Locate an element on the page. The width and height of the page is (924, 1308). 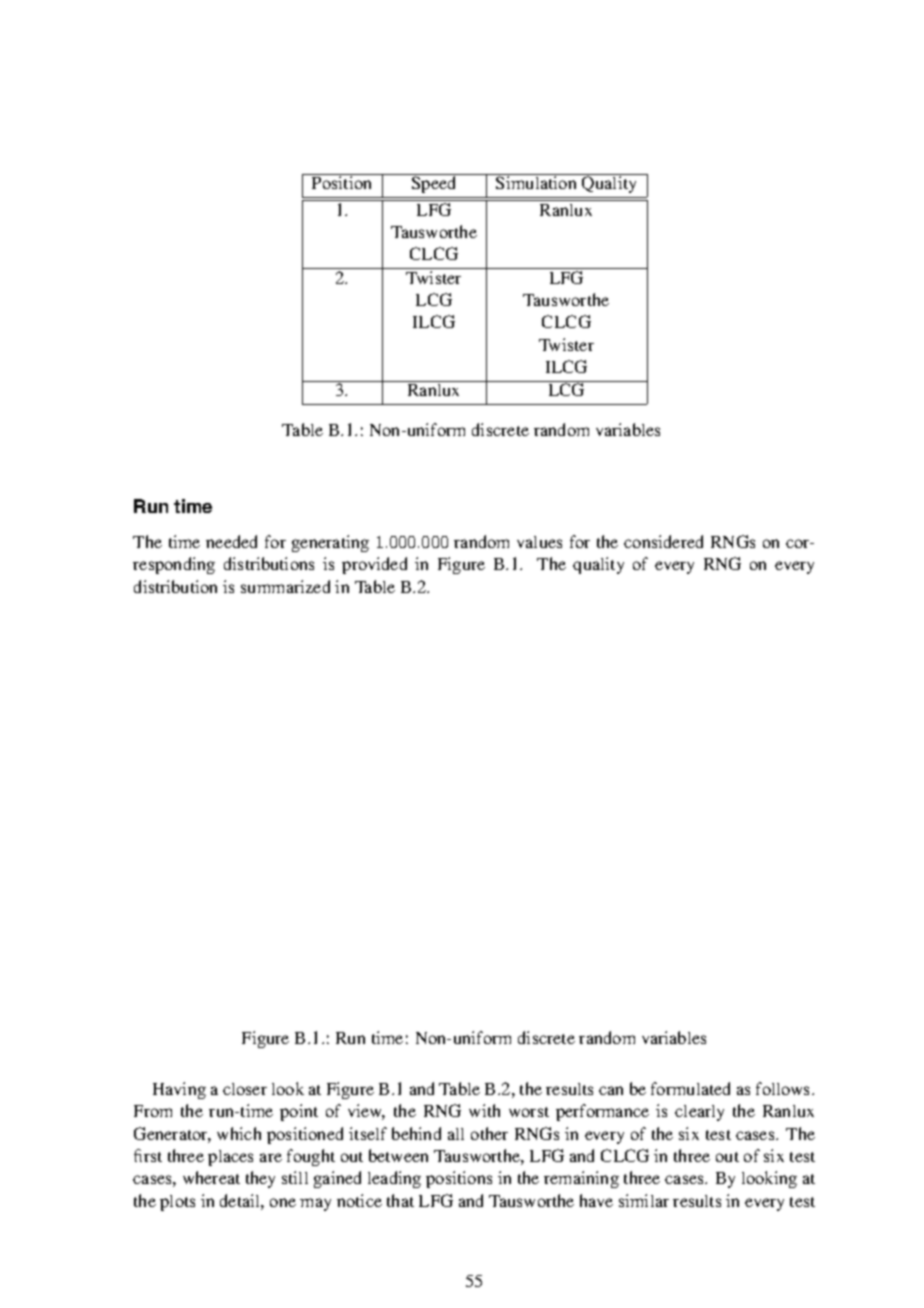
values is located at coordinates (539, 542).
